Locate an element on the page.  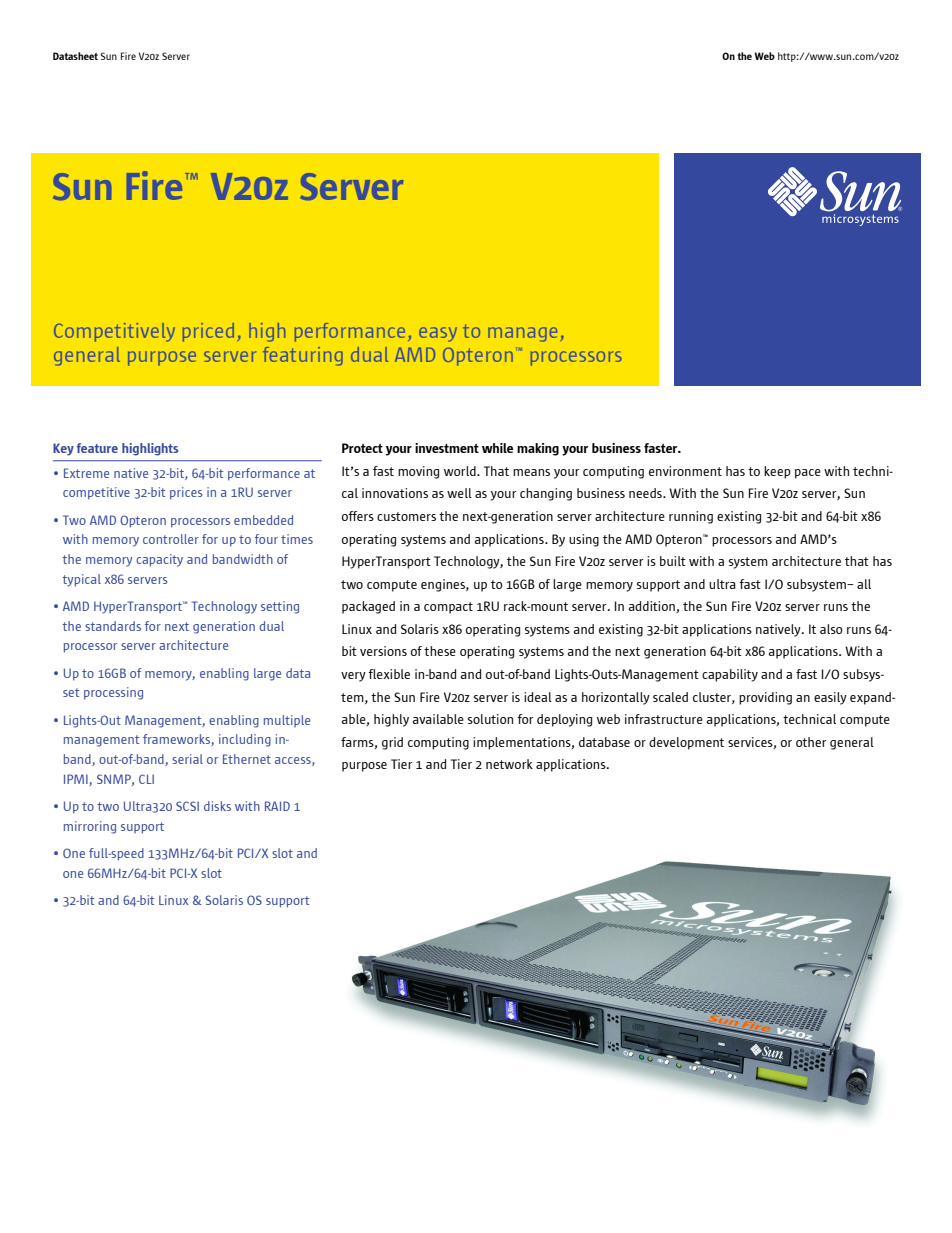
SCSI is located at coordinates (187, 806).
